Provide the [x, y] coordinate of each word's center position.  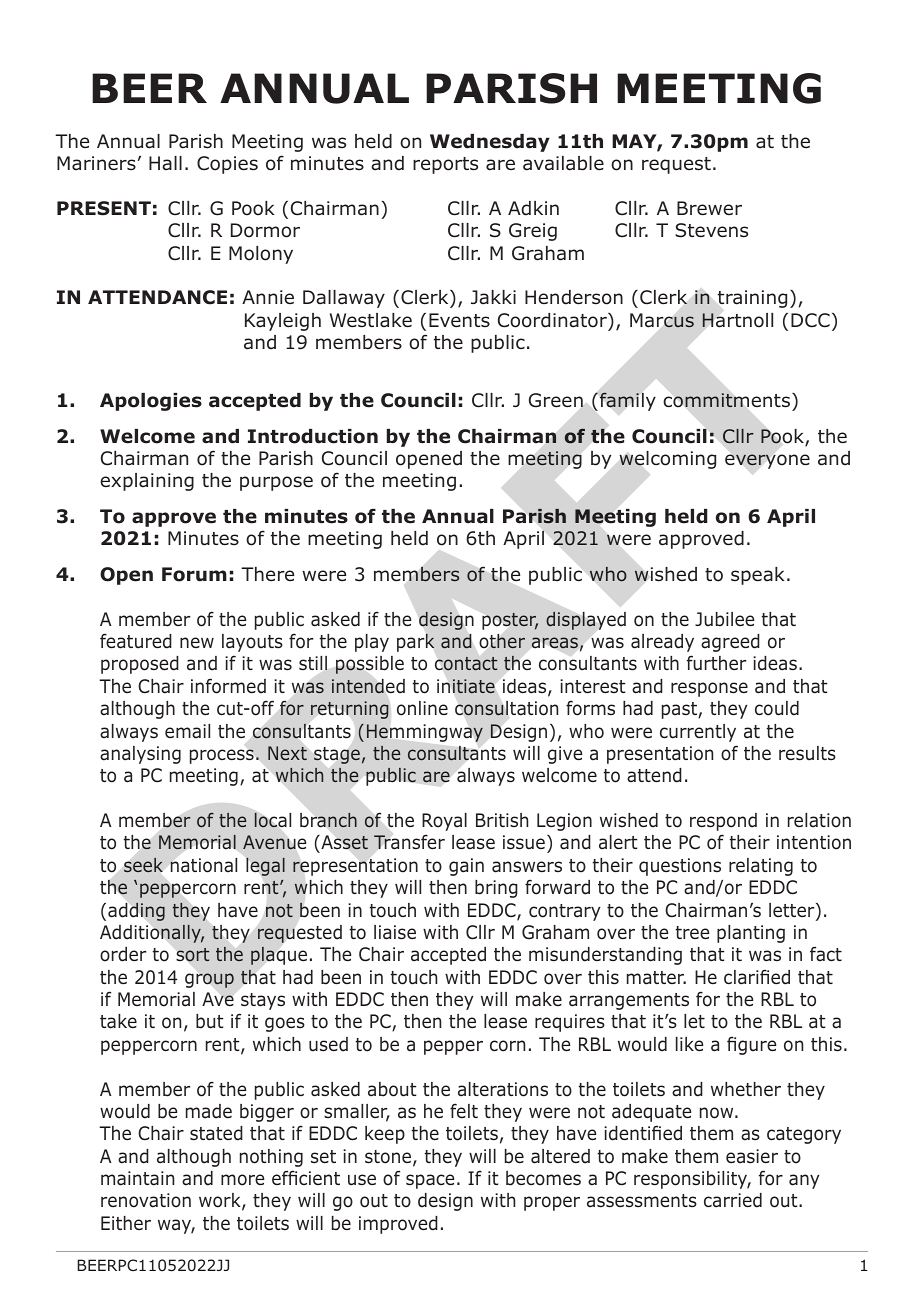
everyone [767, 461]
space [430, 1181]
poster [510, 621]
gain [466, 867]
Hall [165, 163]
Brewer [709, 208]
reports [445, 165]
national [203, 865]
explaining [147, 482]
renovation [146, 1200]
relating [761, 867]
